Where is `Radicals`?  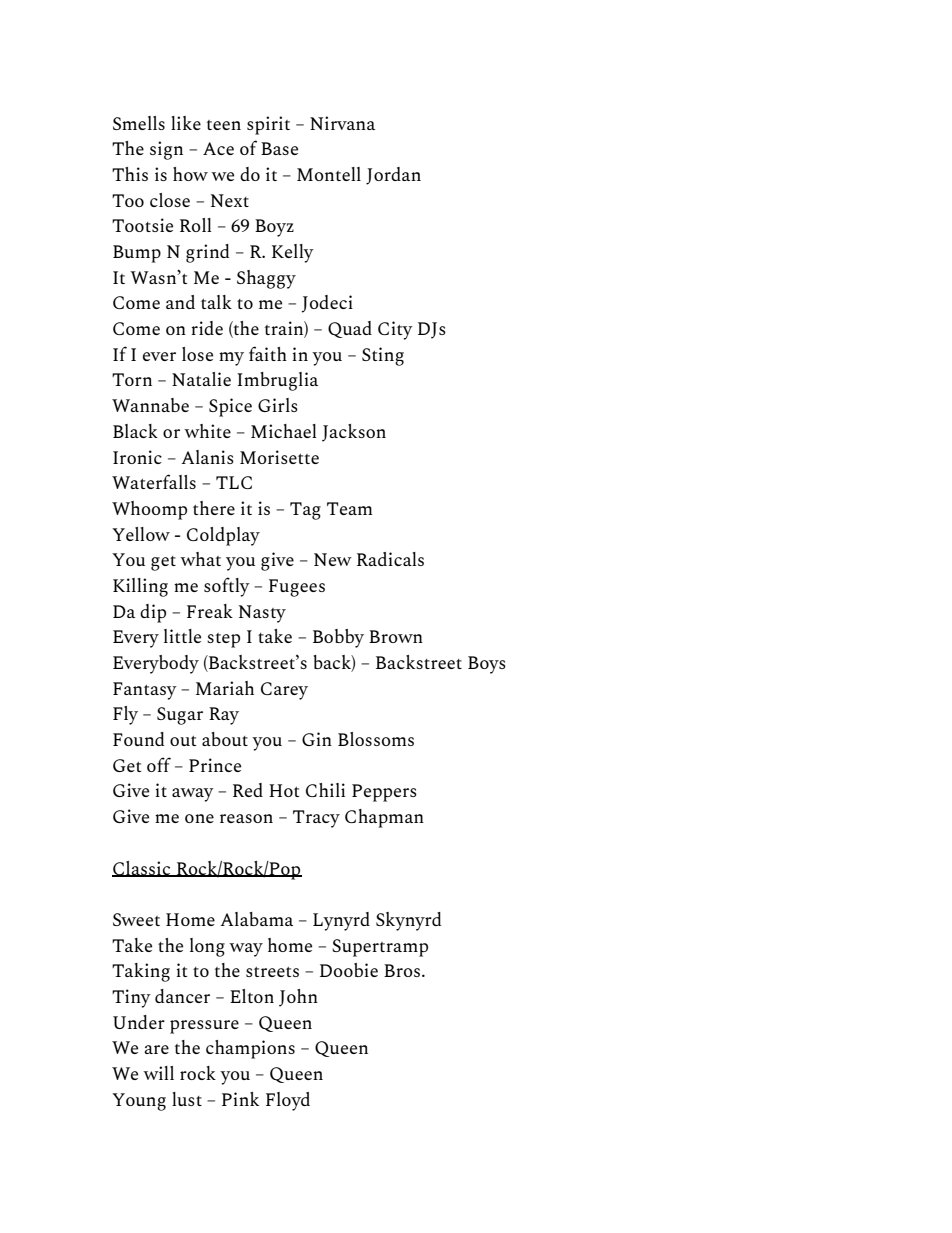 Radicals is located at coordinates (390, 559).
